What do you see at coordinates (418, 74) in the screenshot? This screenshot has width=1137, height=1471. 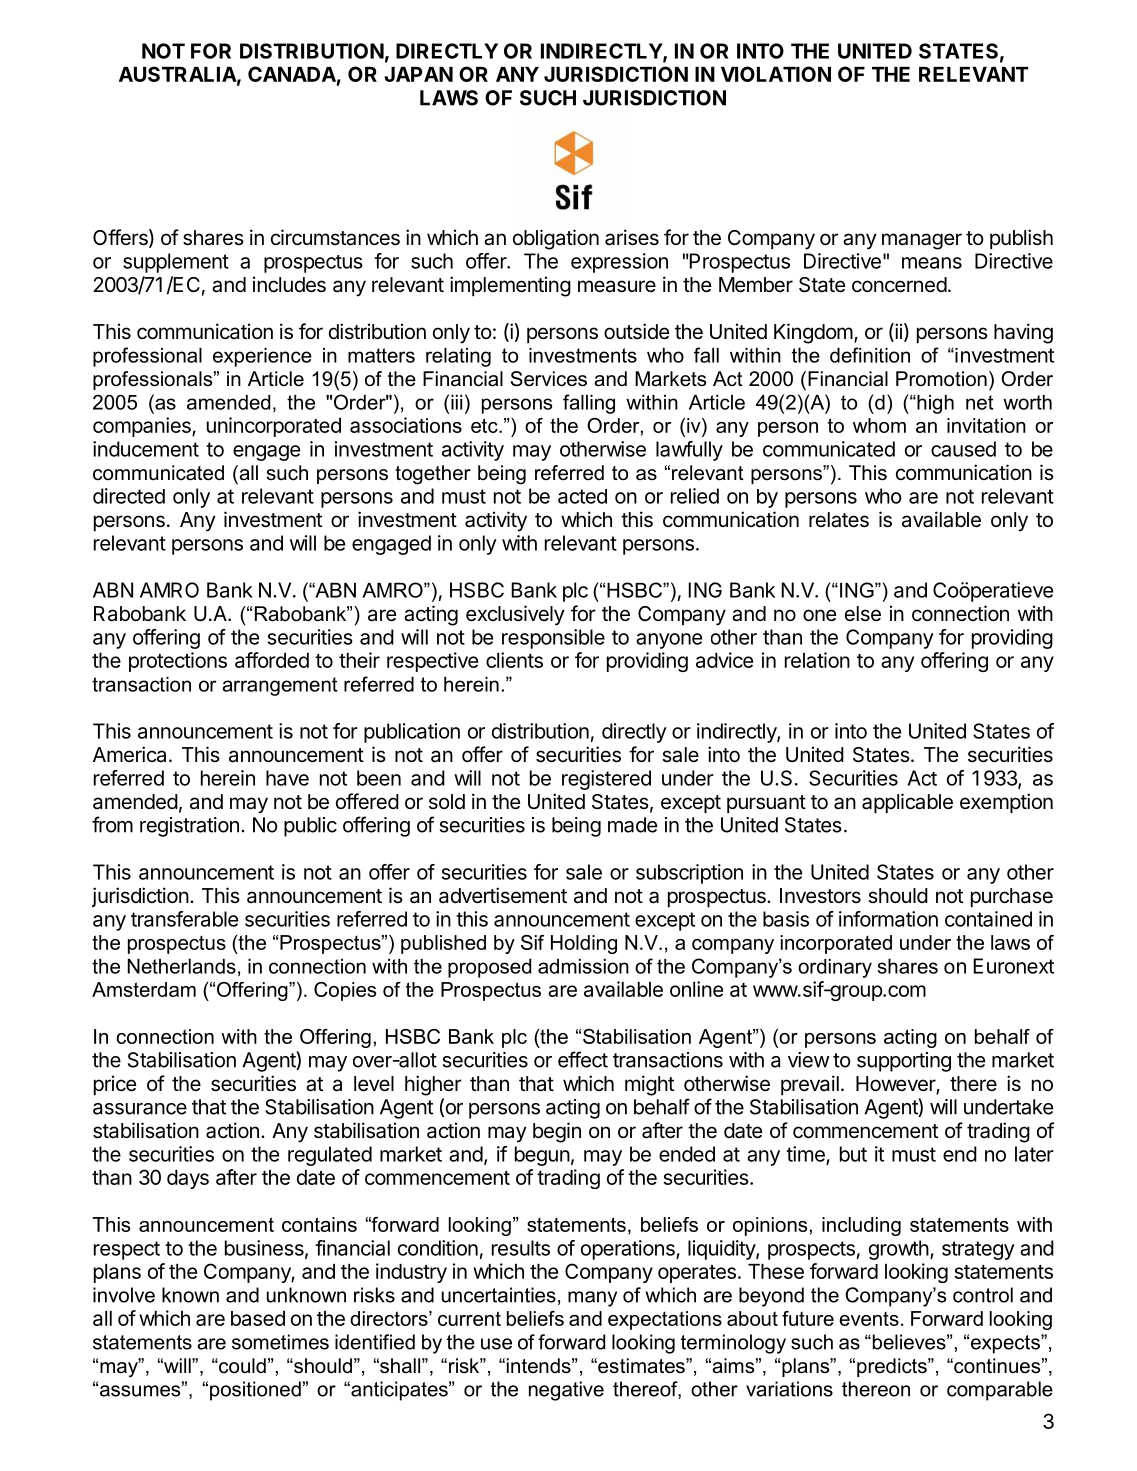 I see `JAPAN` at bounding box center [418, 74].
